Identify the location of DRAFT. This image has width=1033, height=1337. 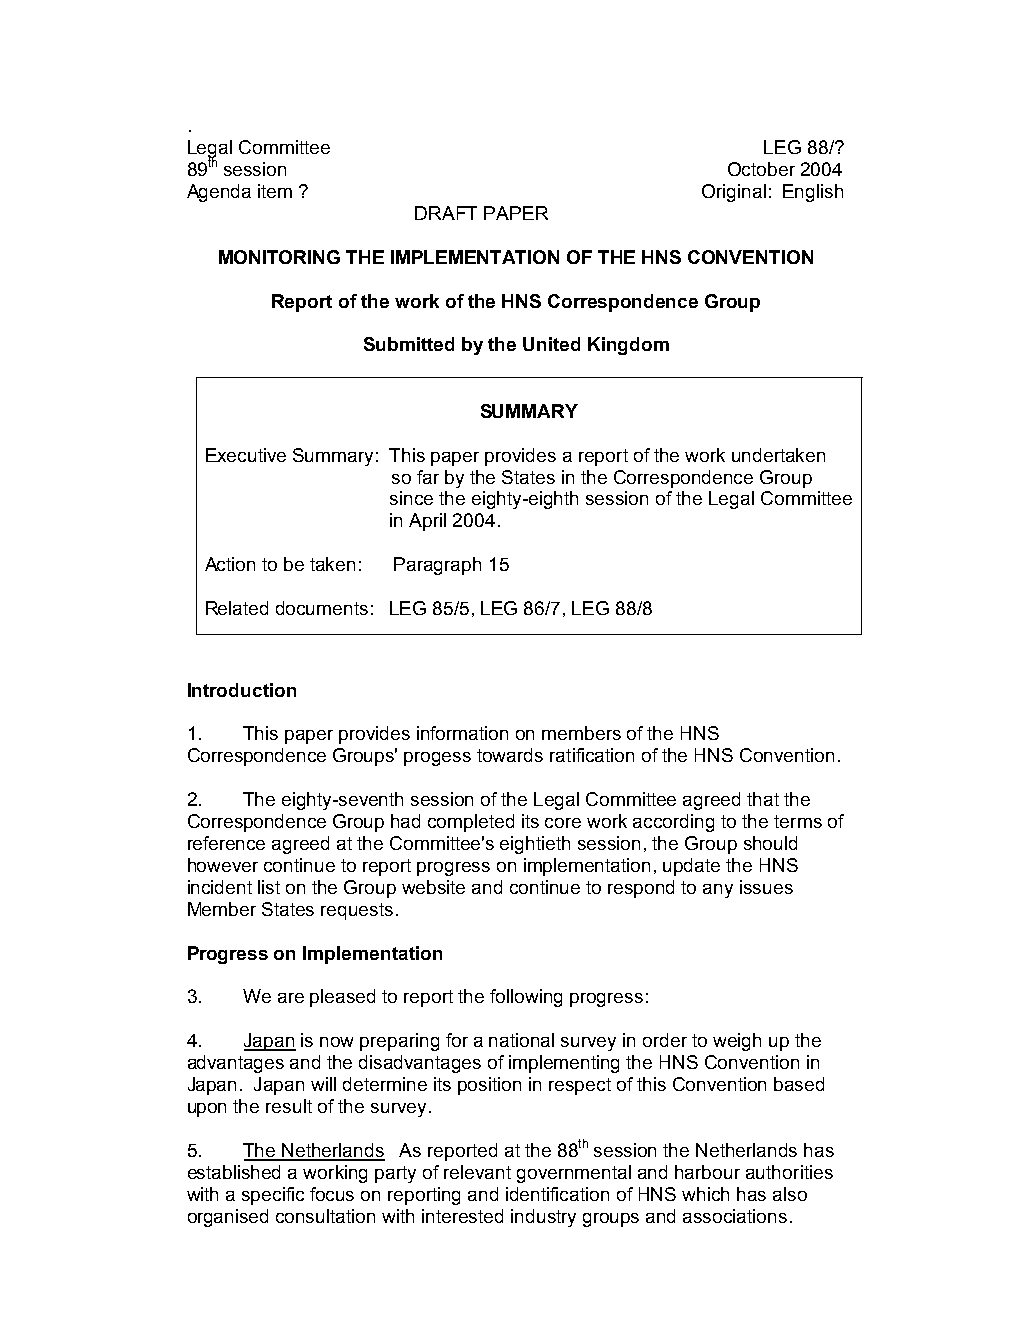
(446, 213).
